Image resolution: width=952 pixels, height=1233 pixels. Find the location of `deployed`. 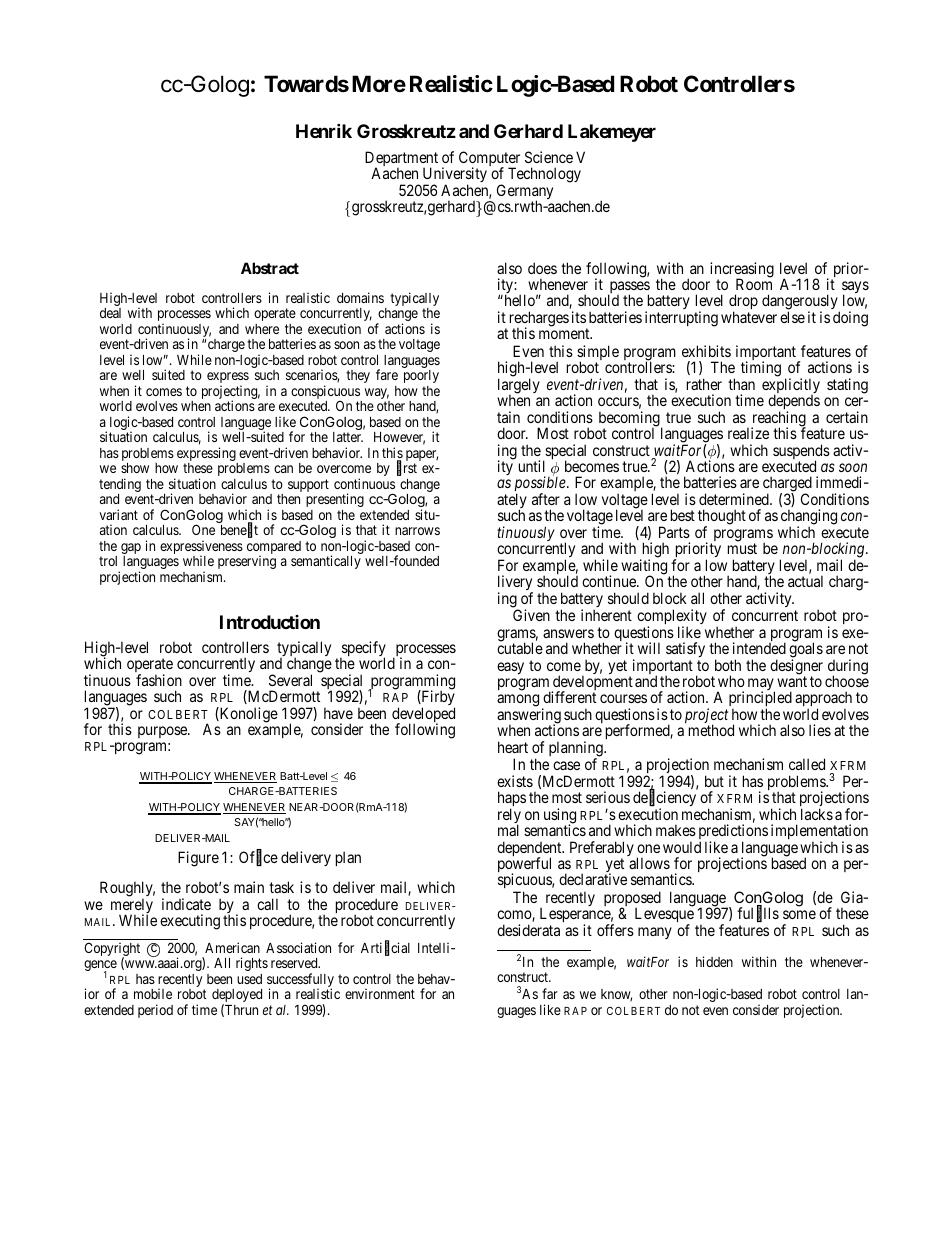

deployed is located at coordinates (237, 997).
